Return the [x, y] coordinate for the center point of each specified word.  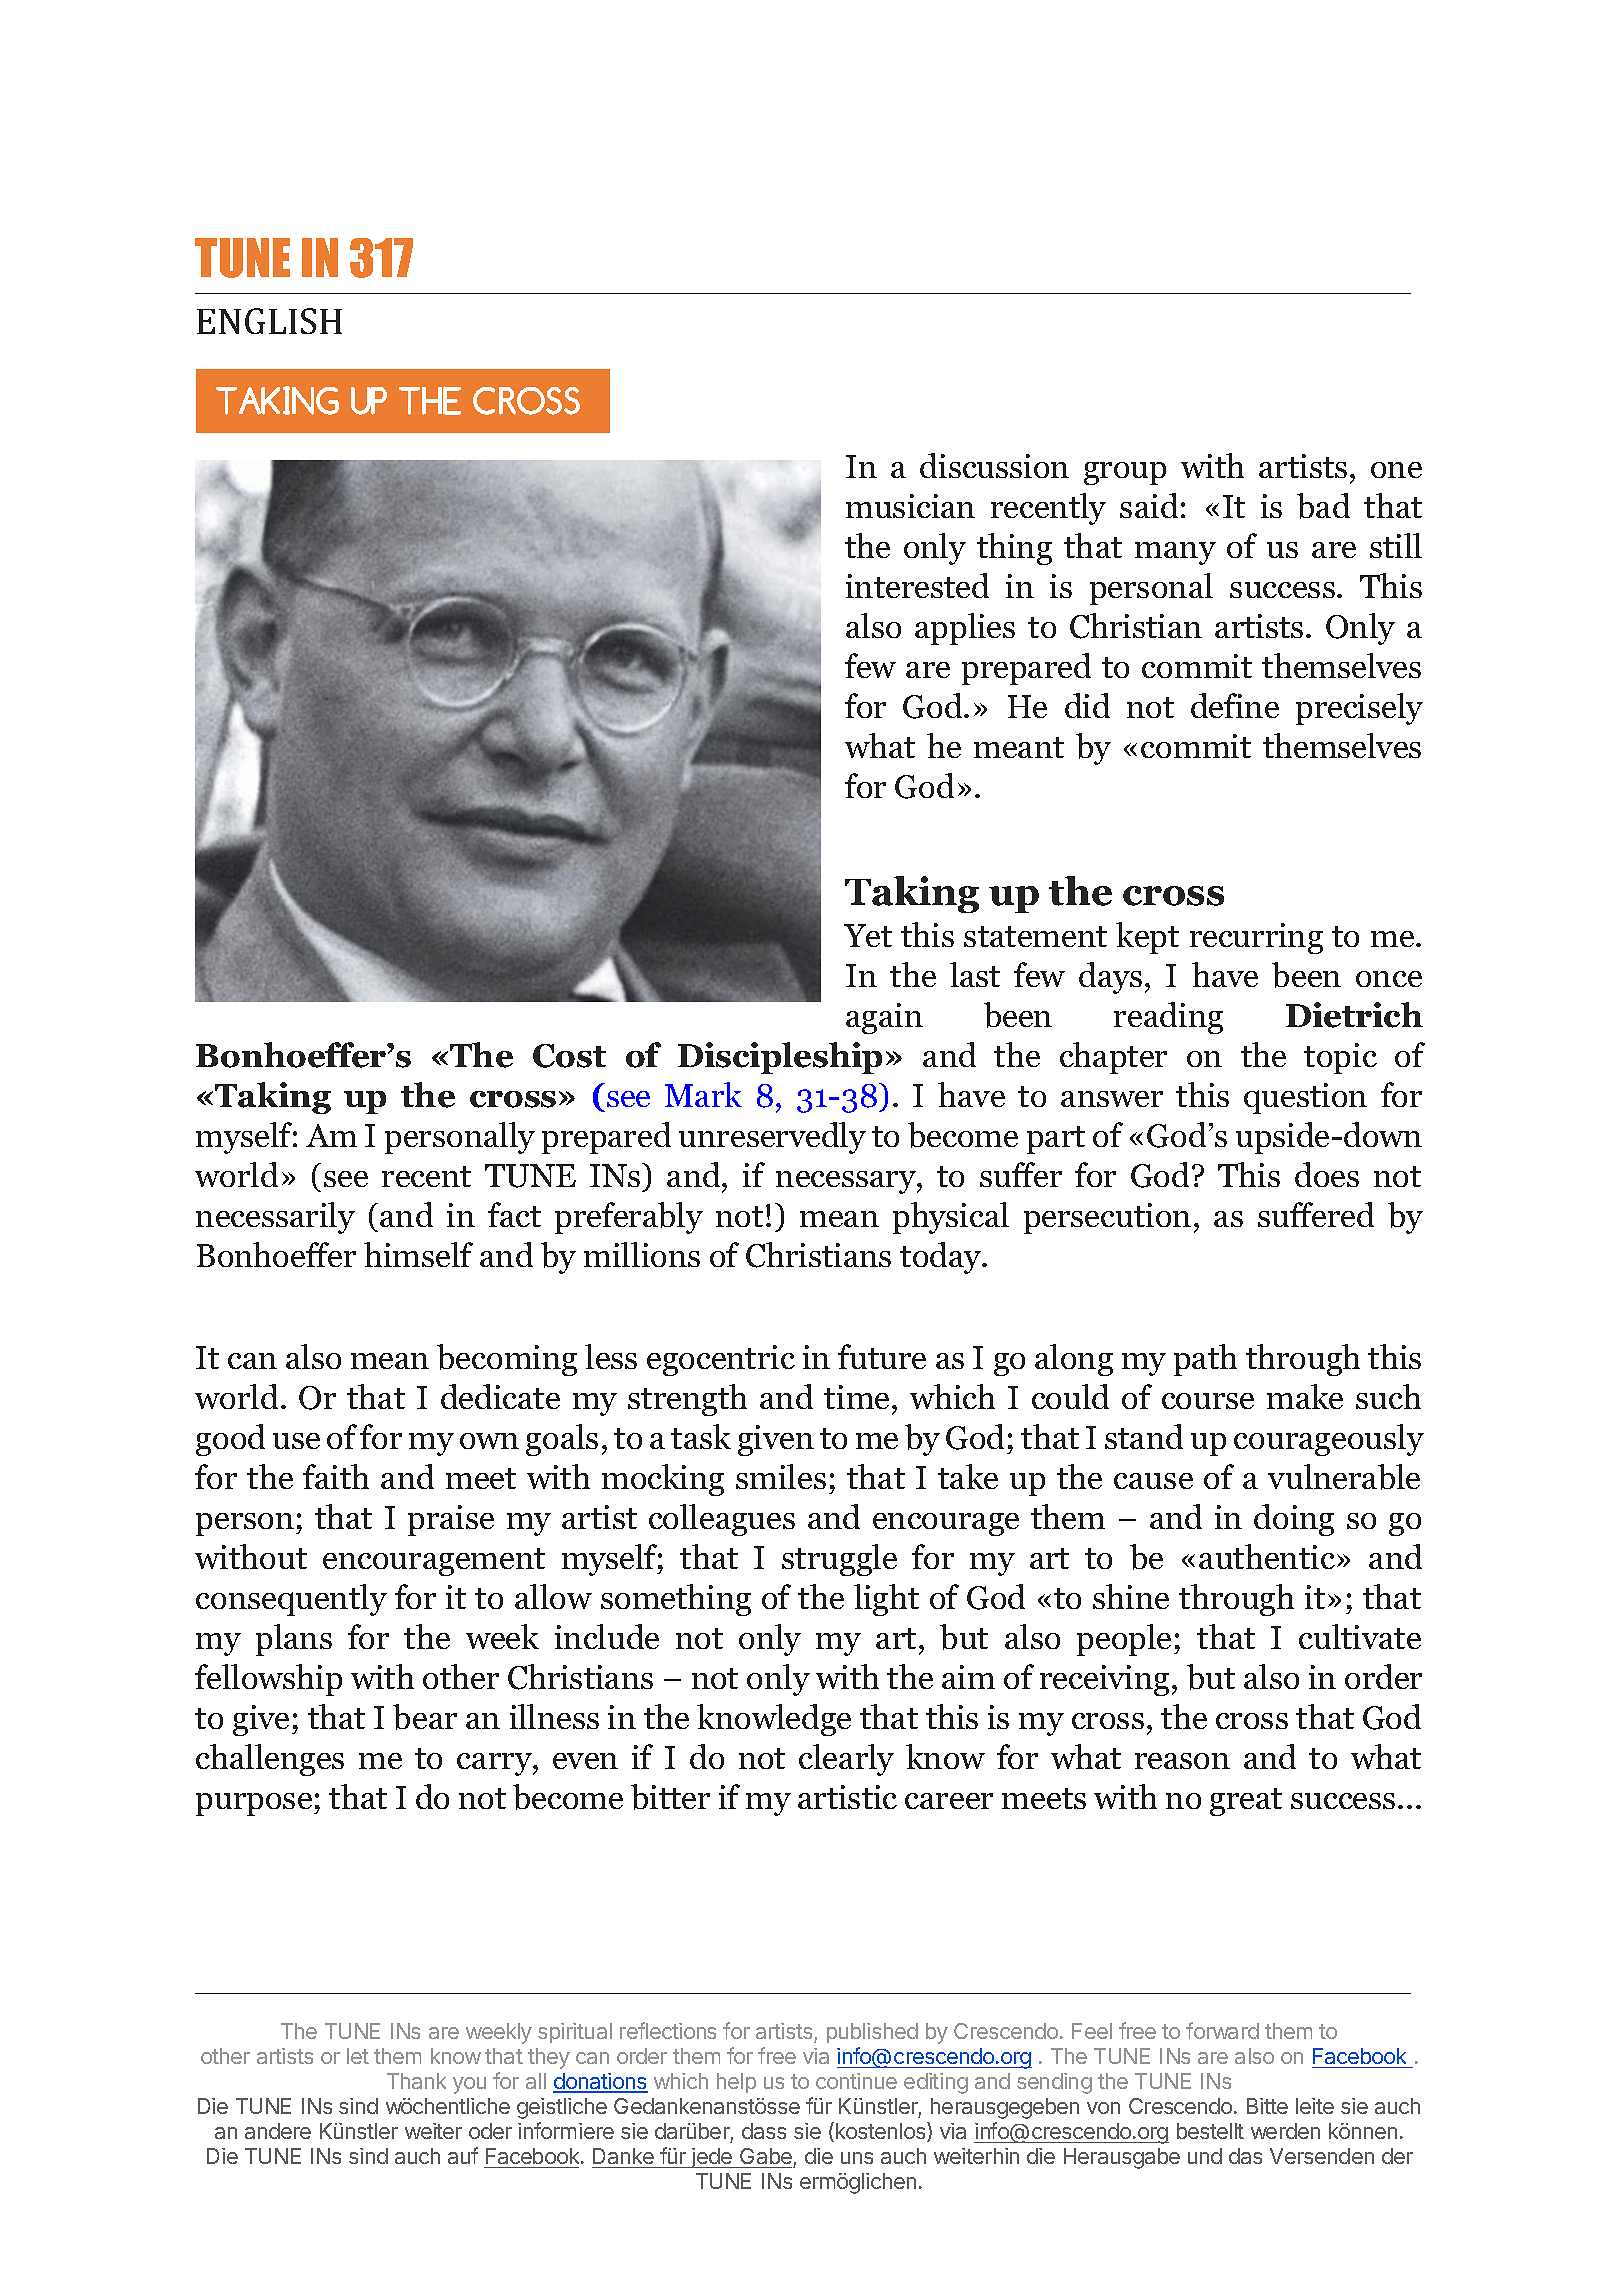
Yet [868, 935]
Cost [569, 1056]
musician [910, 506]
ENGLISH [269, 321]
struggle [839, 1560]
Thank [416, 2081]
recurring [1256, 938]
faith [336, 1476]
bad [1323, 506]
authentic [1267, 1556]
